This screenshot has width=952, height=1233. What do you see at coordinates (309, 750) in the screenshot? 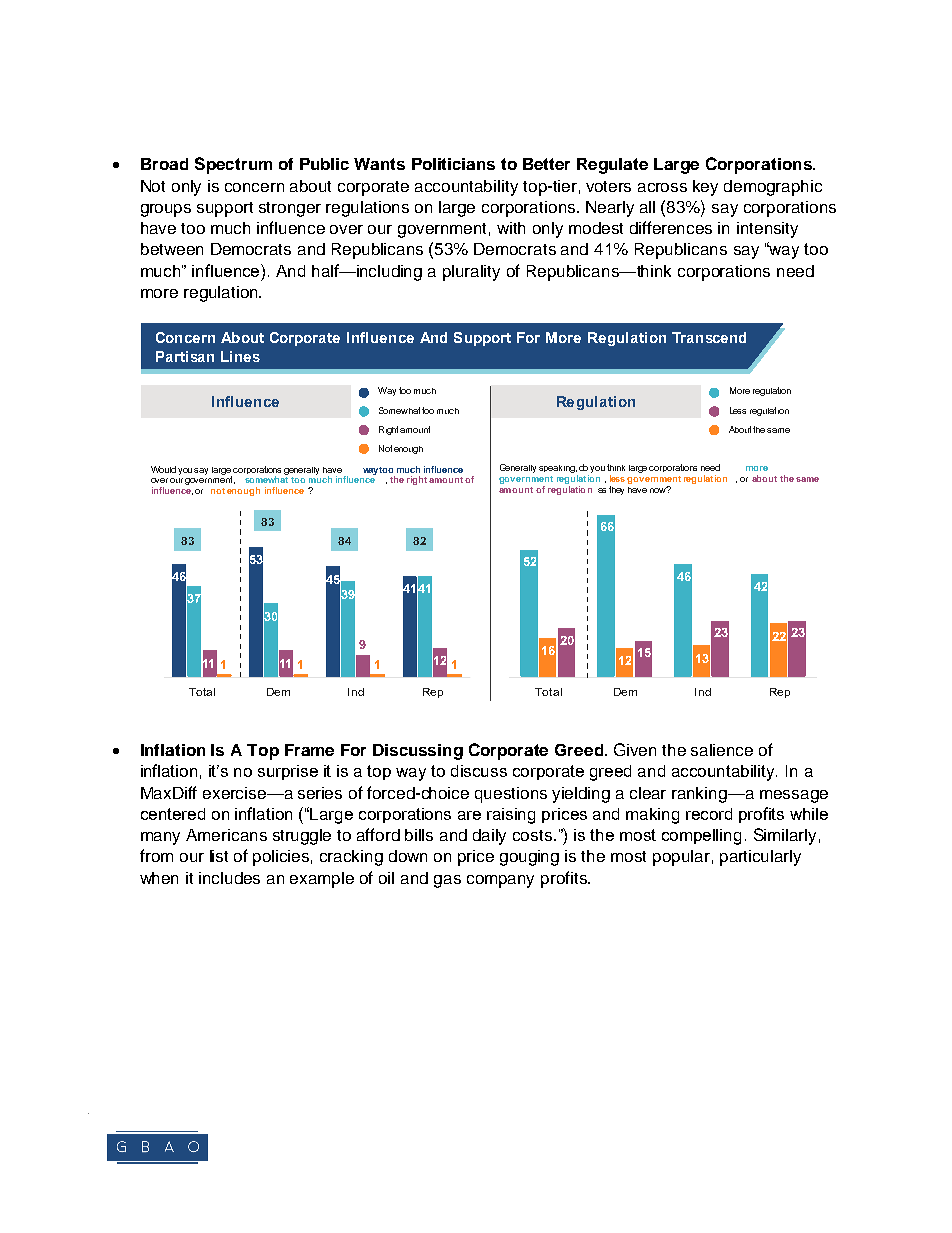
I see `Frame` at bounding box center [309, 750].
